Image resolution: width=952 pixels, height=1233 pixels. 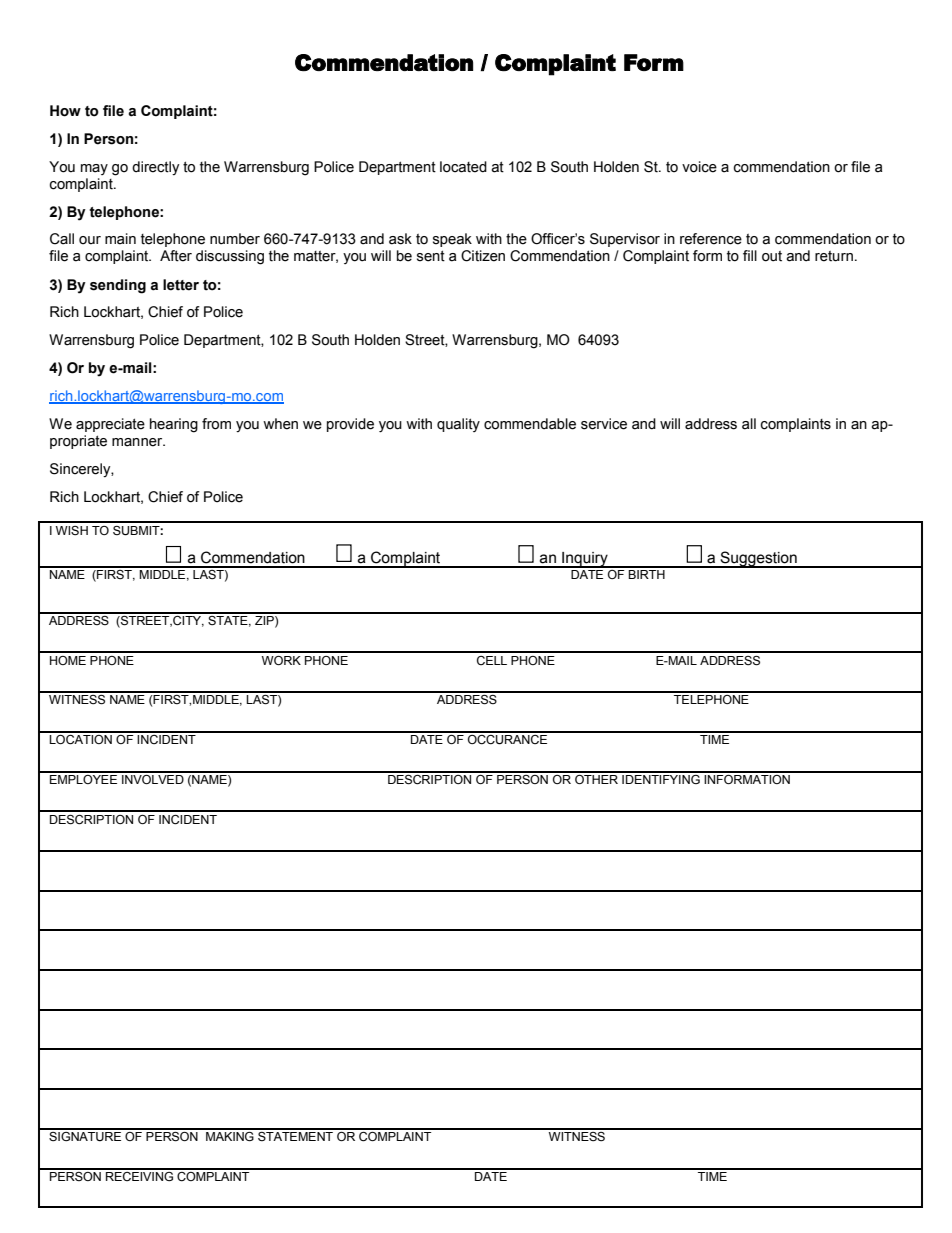 What do you see at coordinates (508, 738) in the document?
I see `OCCURANCE` at bounding box center [508, 738].
